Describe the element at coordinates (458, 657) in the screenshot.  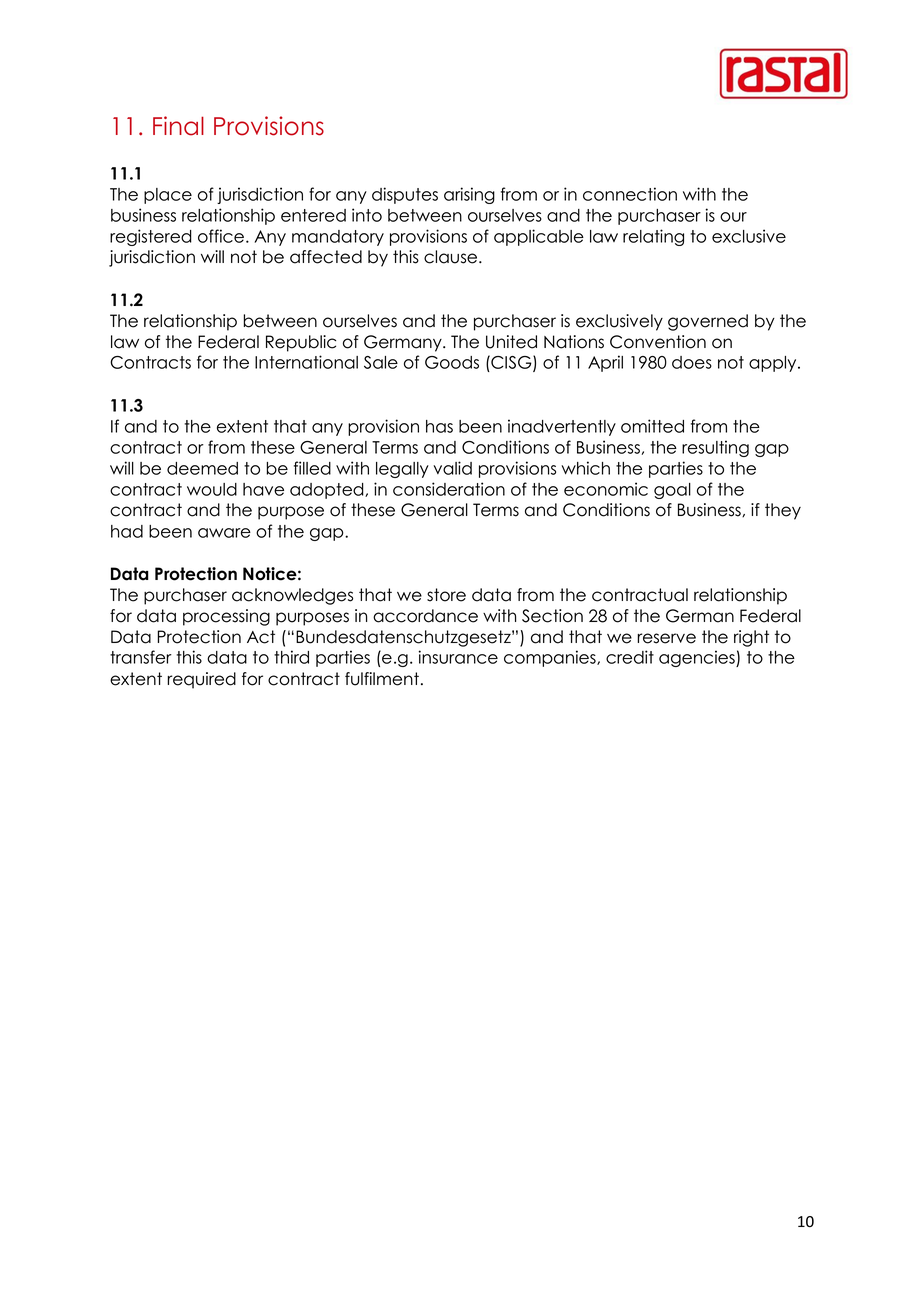
I see `insurance` at that location.
